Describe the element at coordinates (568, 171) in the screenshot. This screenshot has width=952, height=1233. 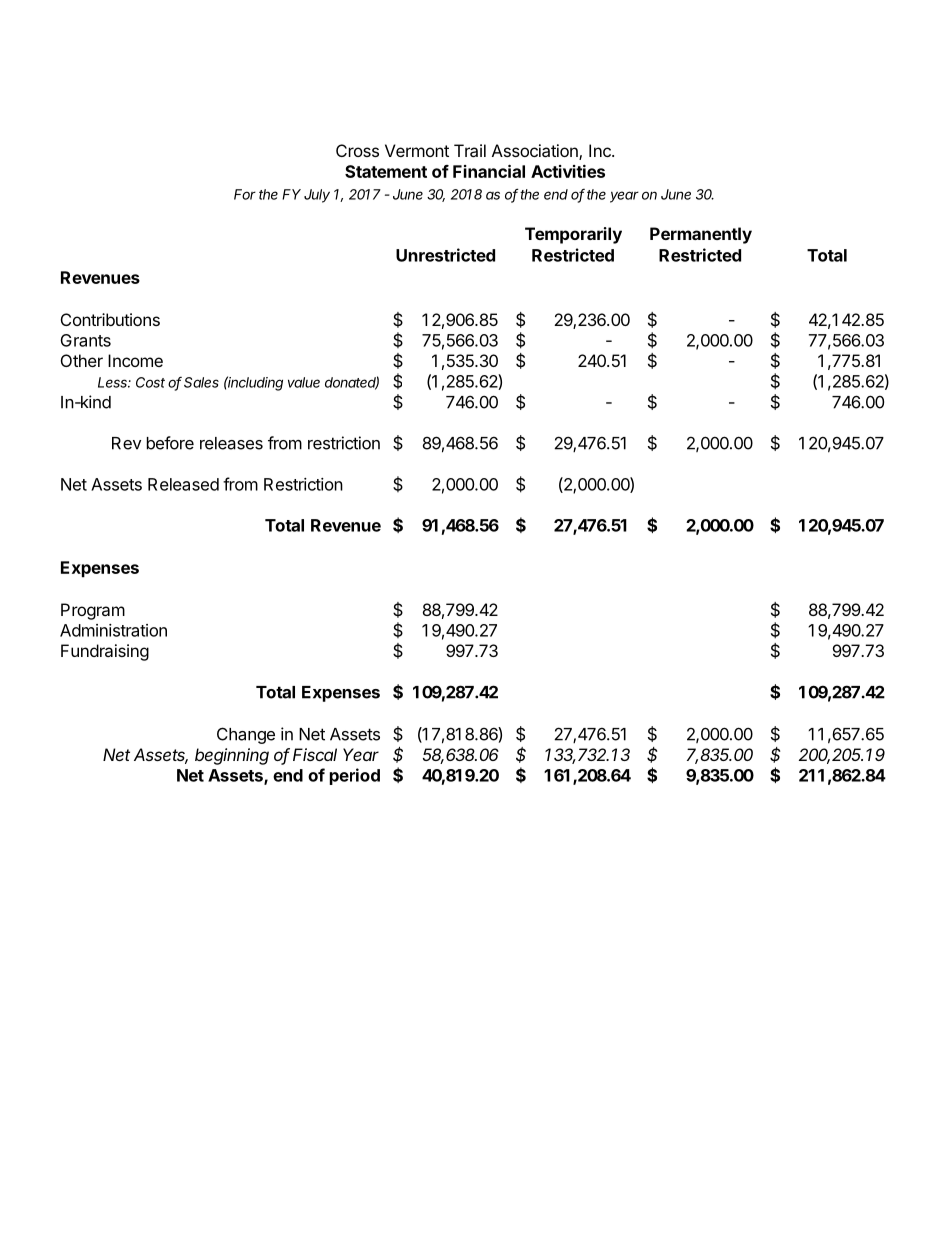
I see `Activities` at that location.
